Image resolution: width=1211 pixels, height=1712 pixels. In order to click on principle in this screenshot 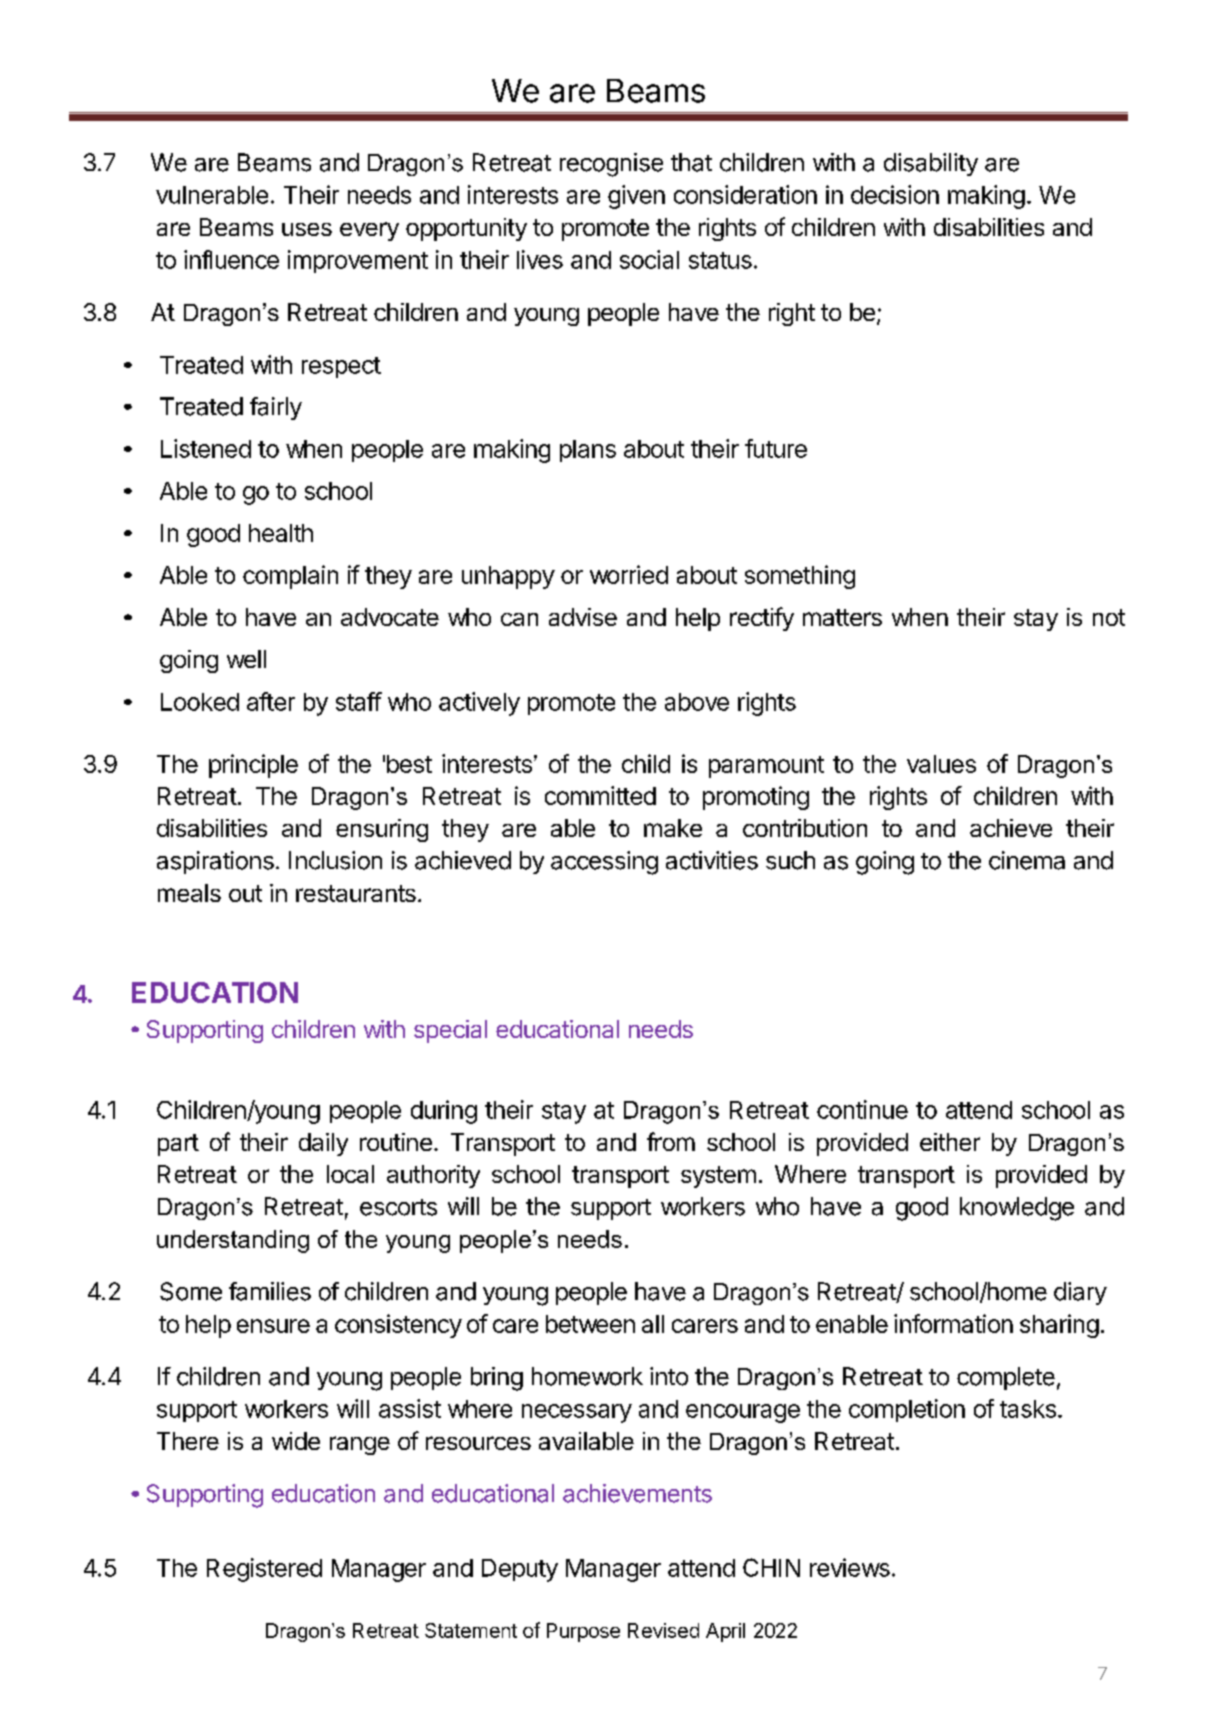, I will do `click(253, 766)`.
